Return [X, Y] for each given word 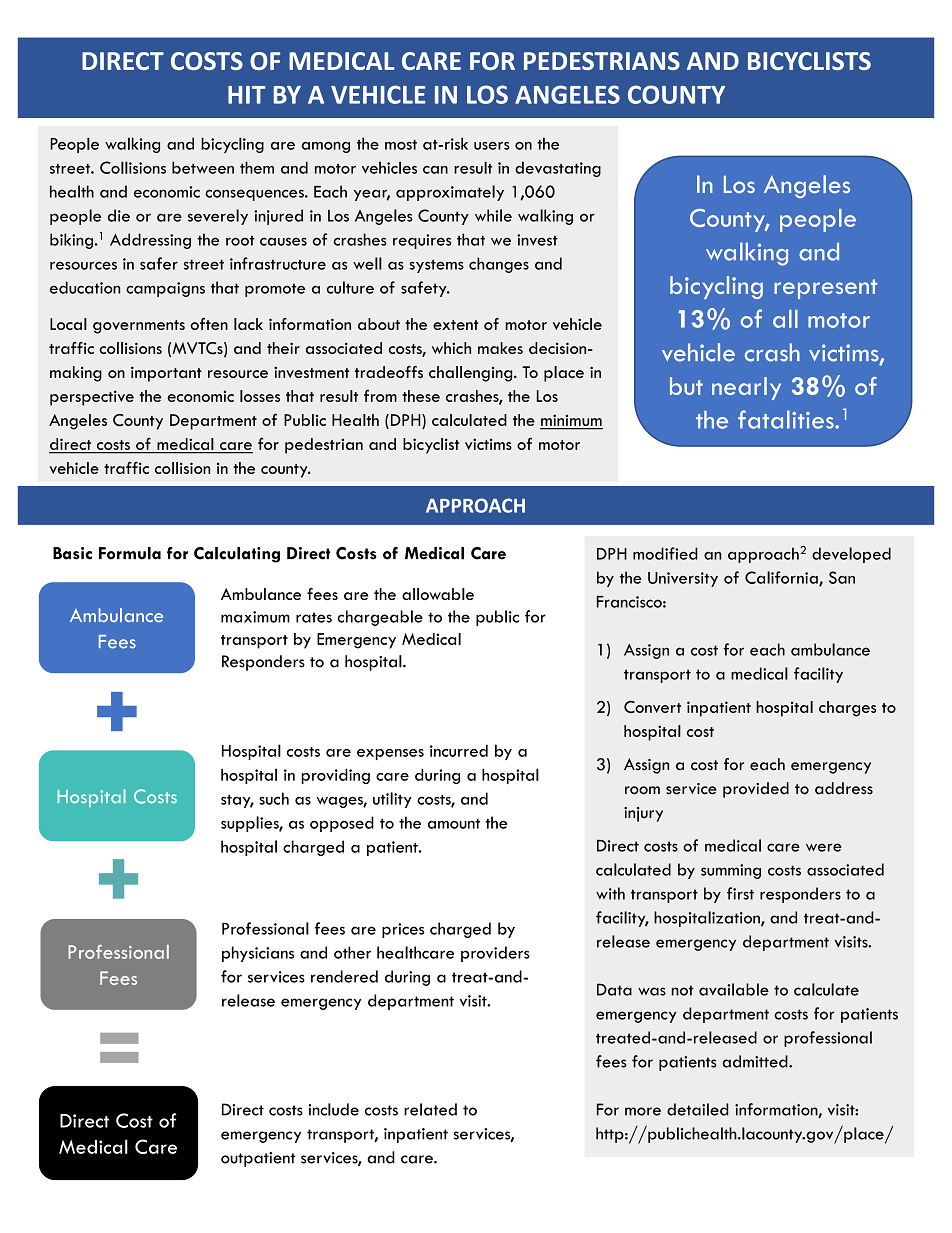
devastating [558, 169]
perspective [92, 398]
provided [756, 790]
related [430, 1109]
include [333, 1109]
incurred [459, 750]
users [492, 146]
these [421, 396]
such [274, 798]
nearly [746, 388]
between [203, 167]
